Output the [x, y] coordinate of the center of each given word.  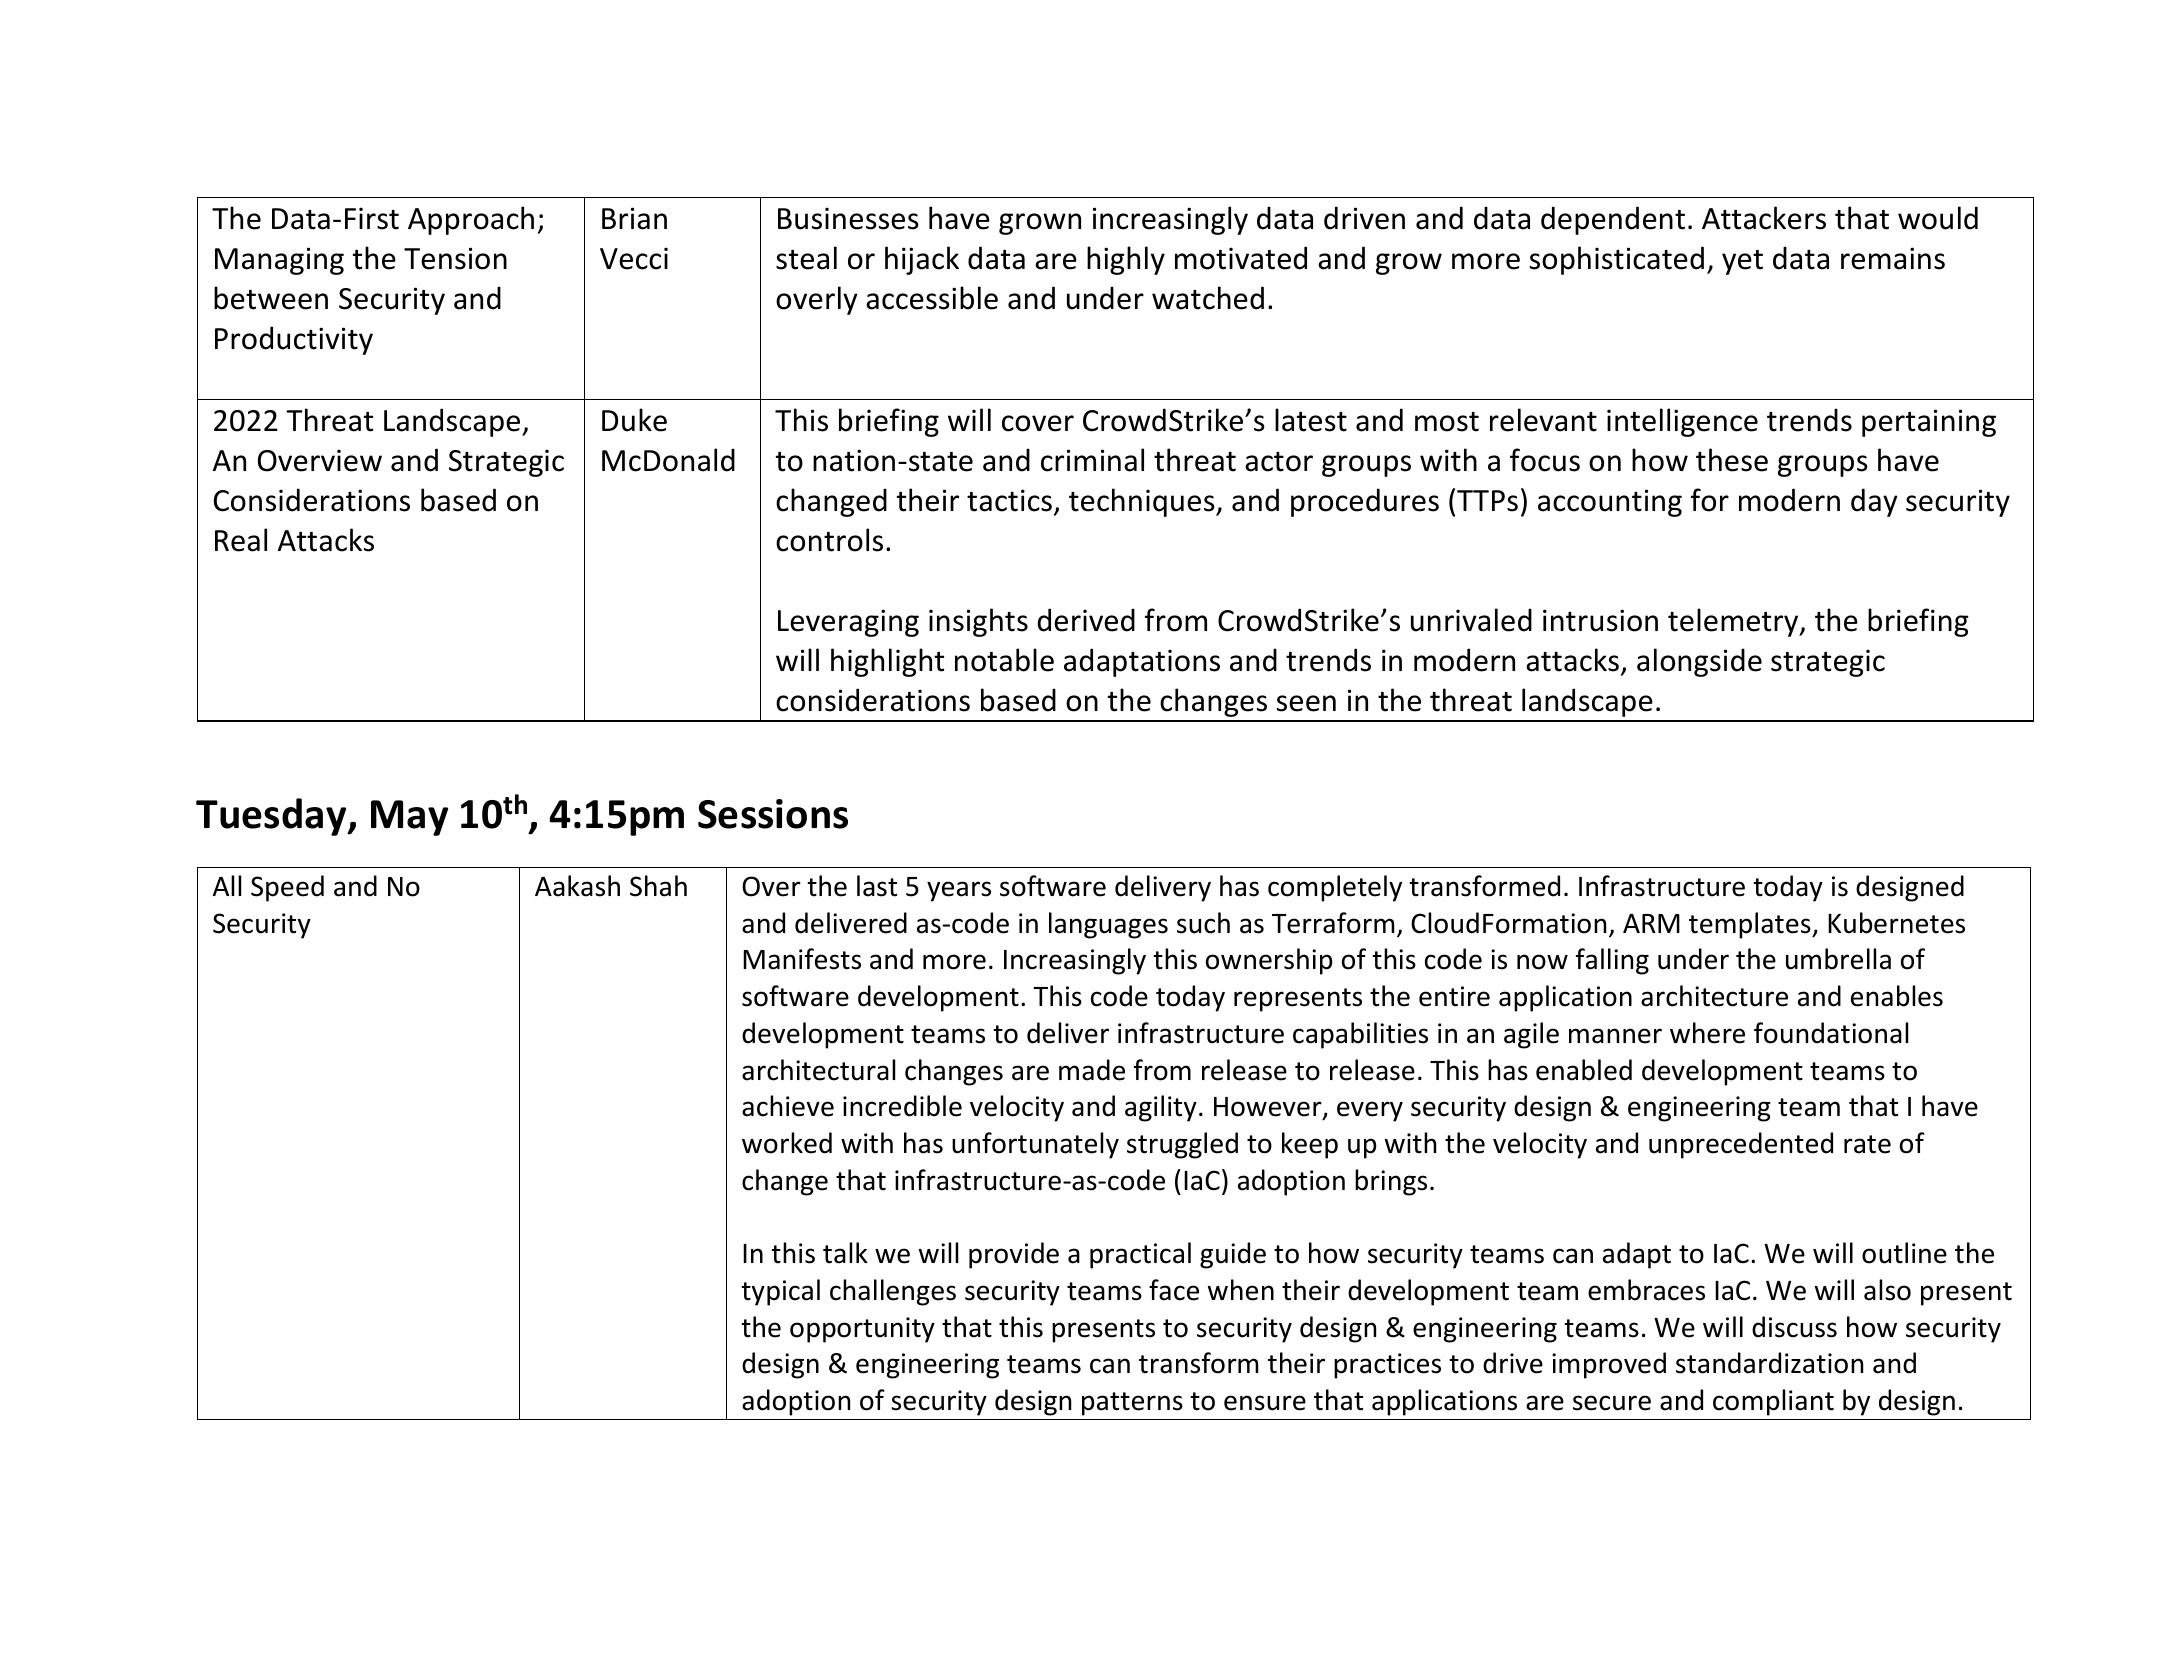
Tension [455, 258]
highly [1126, 260]
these [1732, 460]
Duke [634, 420]
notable [1004, 660]
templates [1751, 925]
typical [781, 1292]
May [409, 818]
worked [787, 1143]
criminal [1092, 460]
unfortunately [1035, 1145]
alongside [1699, 662]
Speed [287, 888]
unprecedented [1741, 1145]
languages [1108, 925]
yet [1742, 262]
